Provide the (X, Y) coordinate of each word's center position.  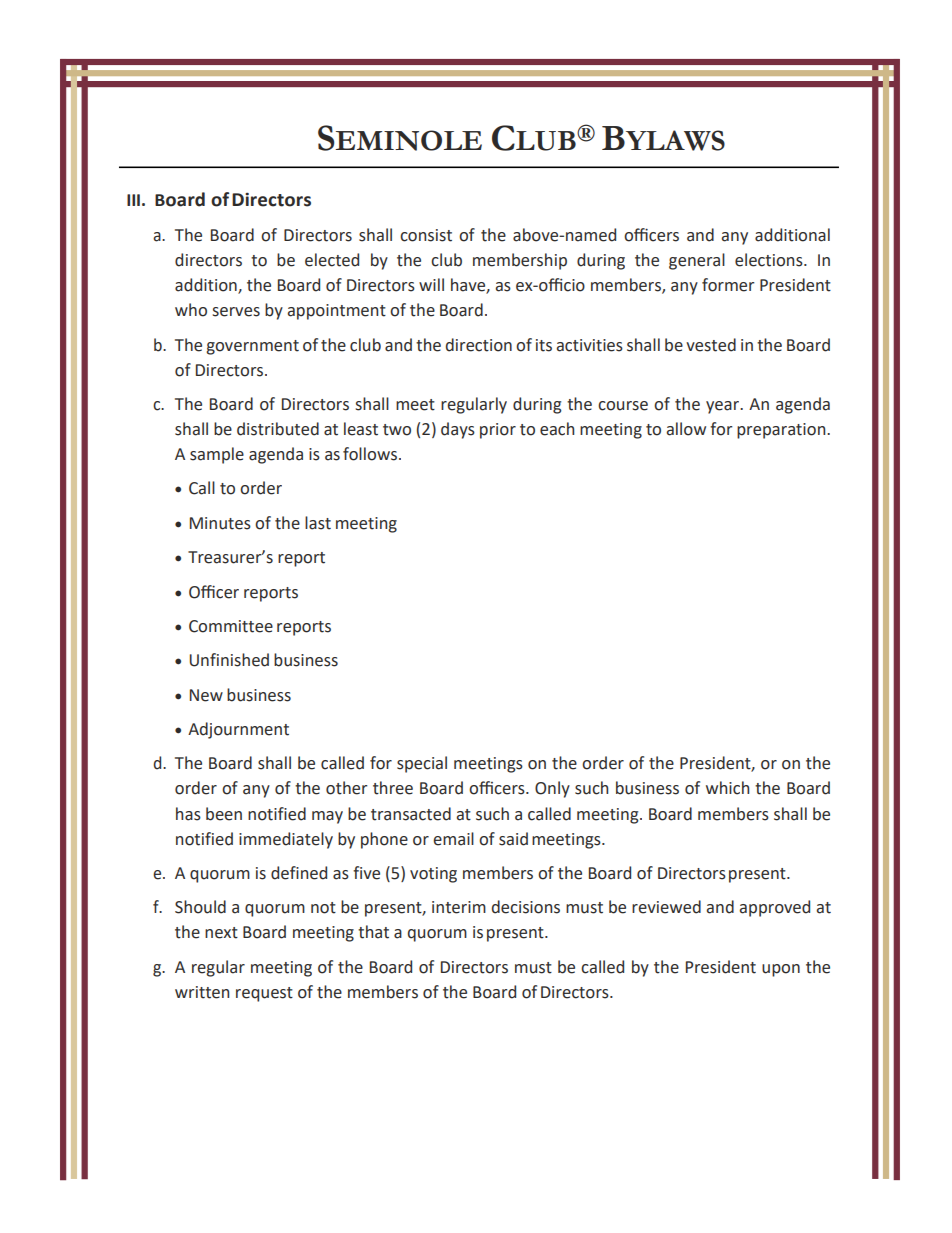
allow (686, 429)
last (318, 523)
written (202, 992)
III (133, 200)
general (697, 261)
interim (459, 907)
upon (781, 970)
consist (426, 235)
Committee (231, 626)
